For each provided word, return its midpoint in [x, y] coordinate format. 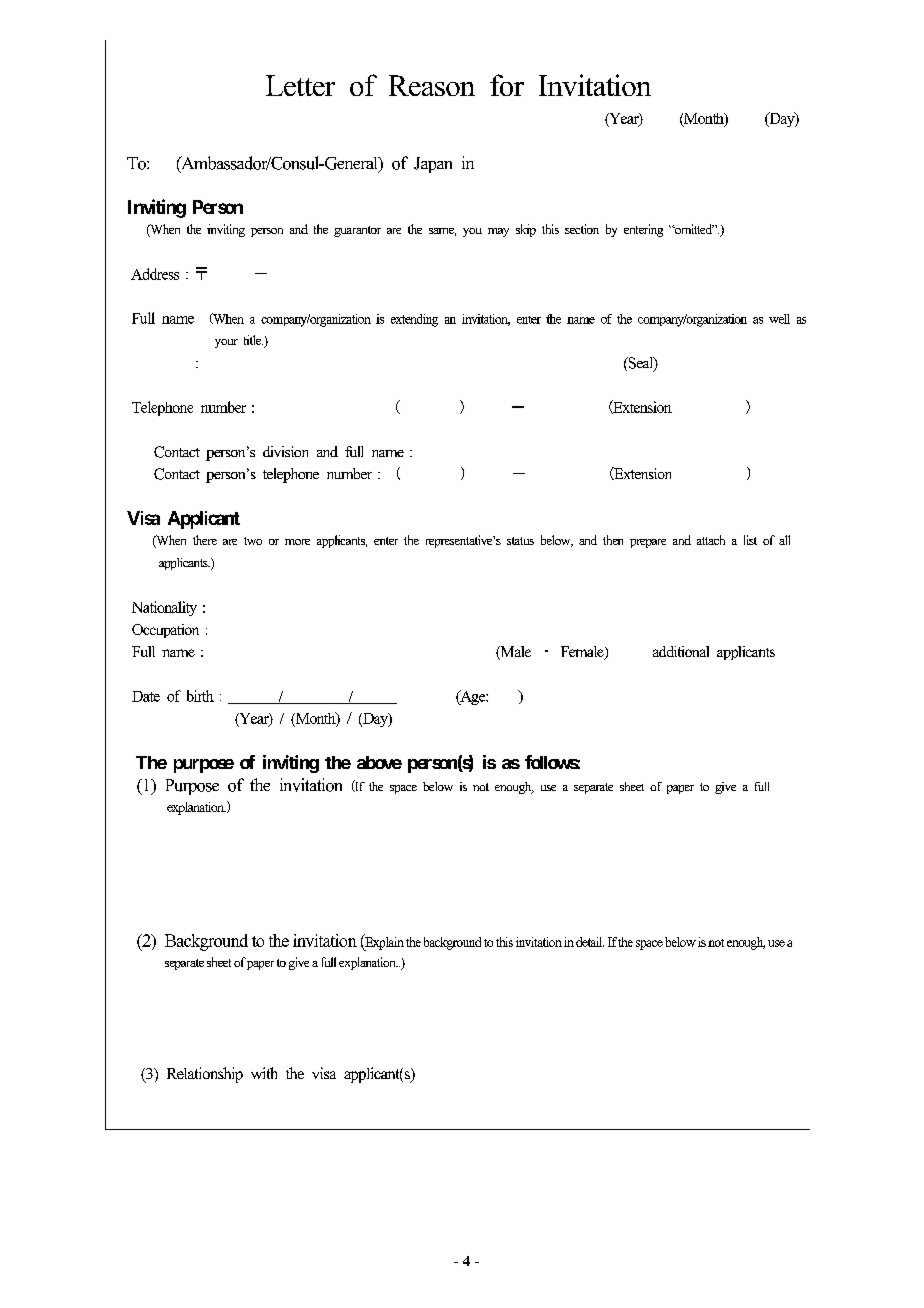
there [205, 540]
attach [711, 540]
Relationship [205, 1075]
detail [590, 942]
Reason [432, 85]
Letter [300, 85]
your [226, 343]
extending [414, 320]
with [264, 1073]
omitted [693, 229]
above [379, 762]
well [779, 319]
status [520, 541]
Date [146, 696]
